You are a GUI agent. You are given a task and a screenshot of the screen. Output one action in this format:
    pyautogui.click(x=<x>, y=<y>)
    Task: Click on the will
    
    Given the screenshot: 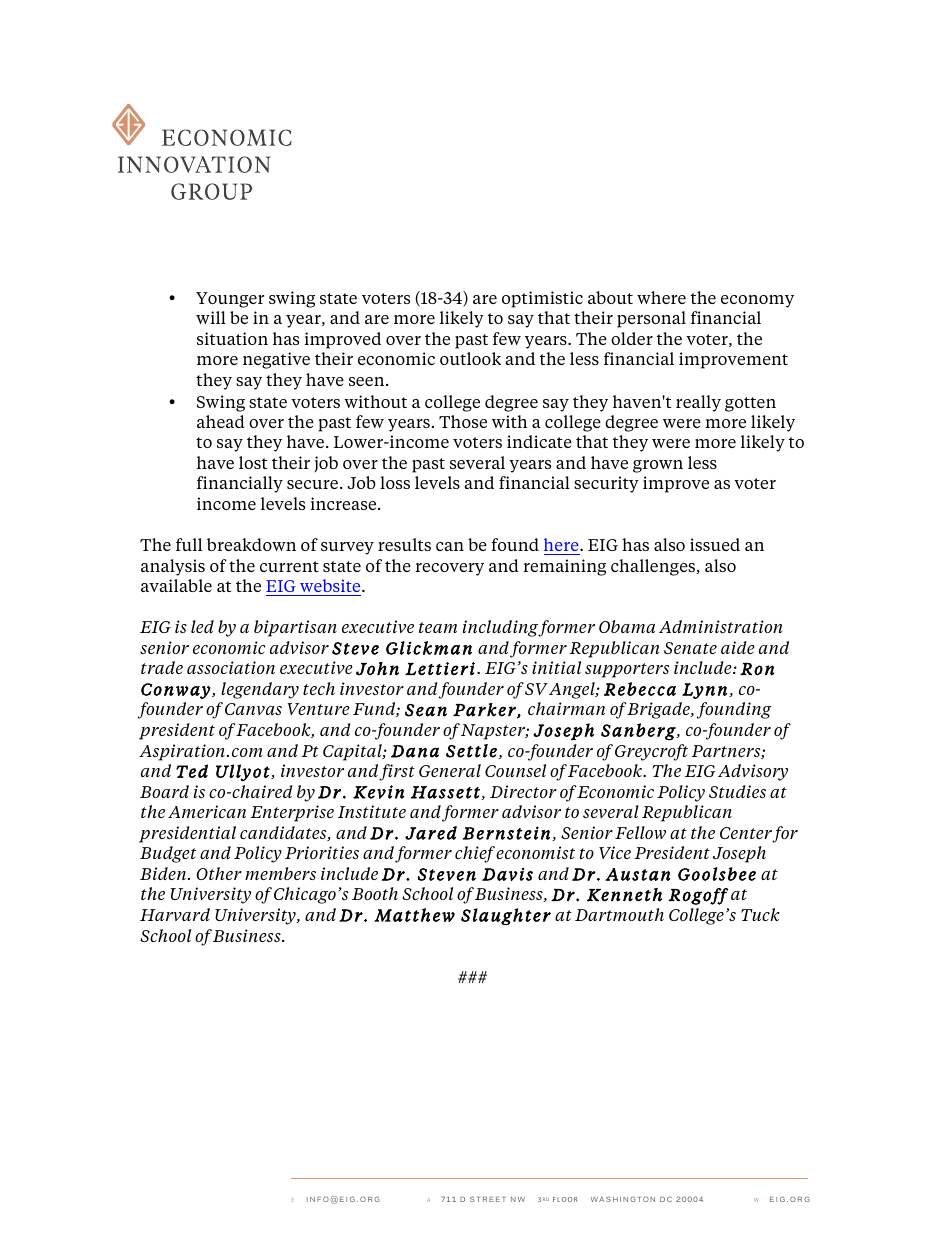 What is the action you would take?
    pyautogui.click(x=211, y=317)
